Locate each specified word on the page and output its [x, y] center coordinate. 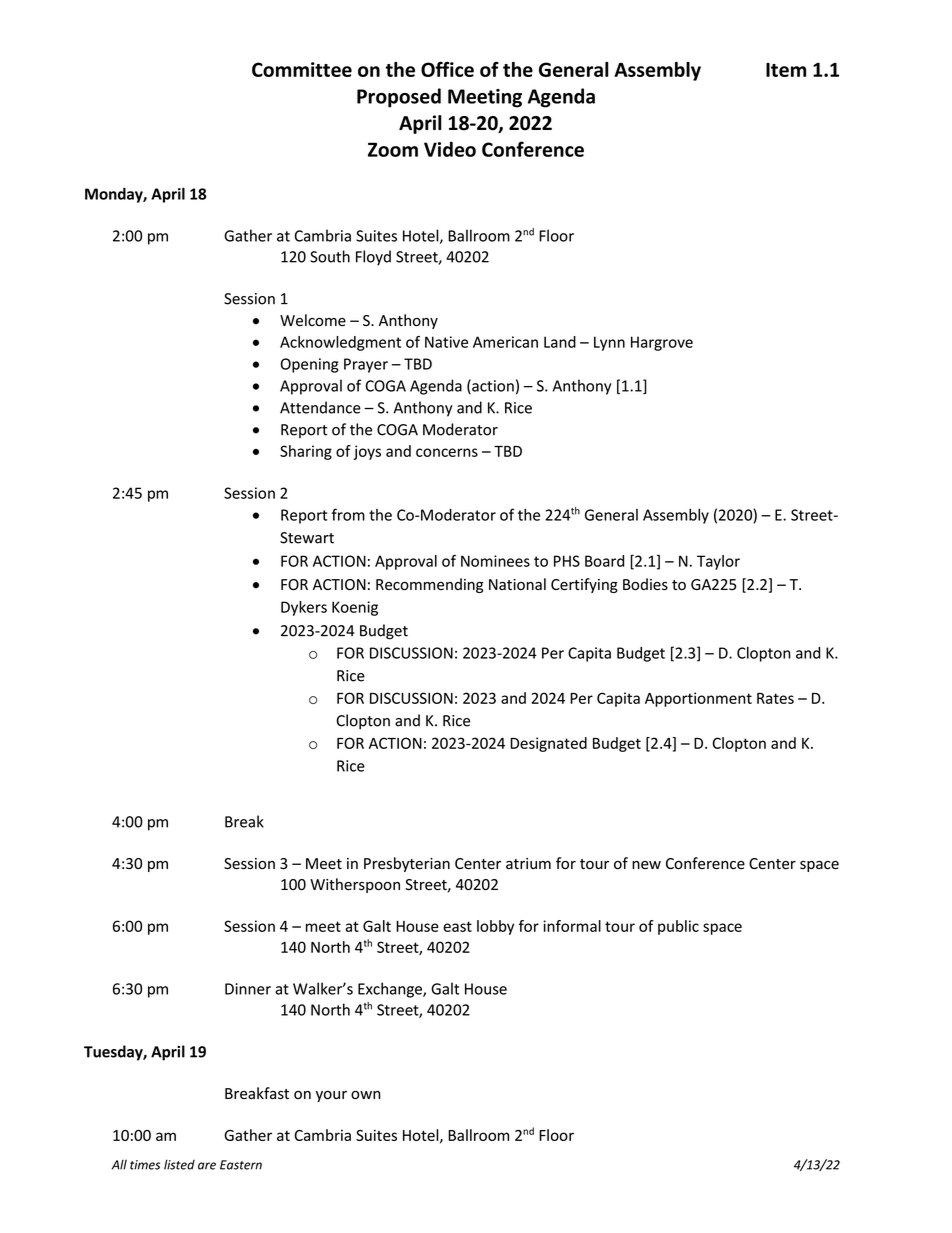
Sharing [306, 452]
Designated [548, 744]
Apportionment [698, 699]
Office [447, 69]
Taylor [718, 562]
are [207, 1166]
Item [786, 70]
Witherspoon [355, 885]
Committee [302, 69]
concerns [447, 452]
